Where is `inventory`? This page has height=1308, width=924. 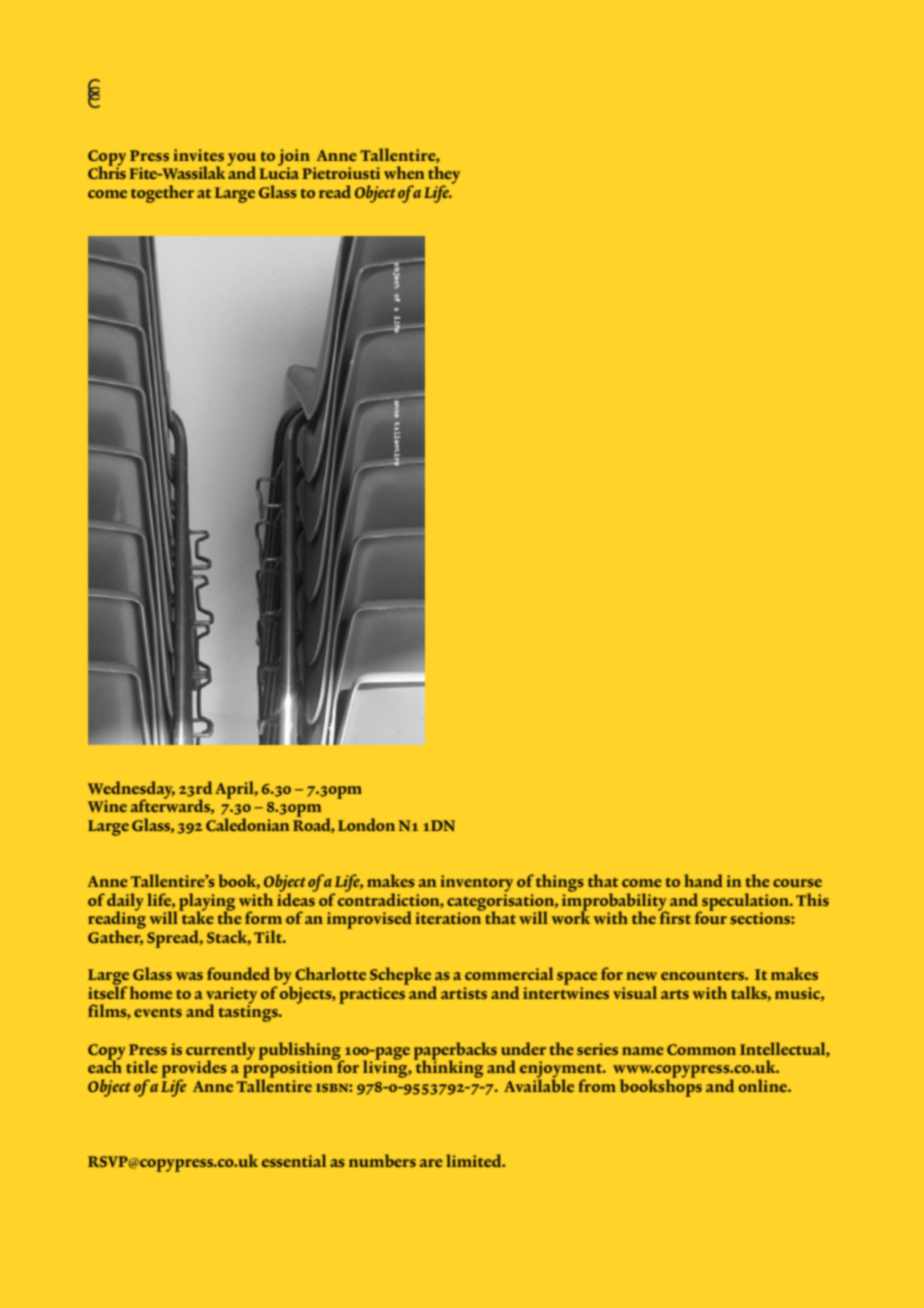 inventory is located at coordinates (476, 883).
